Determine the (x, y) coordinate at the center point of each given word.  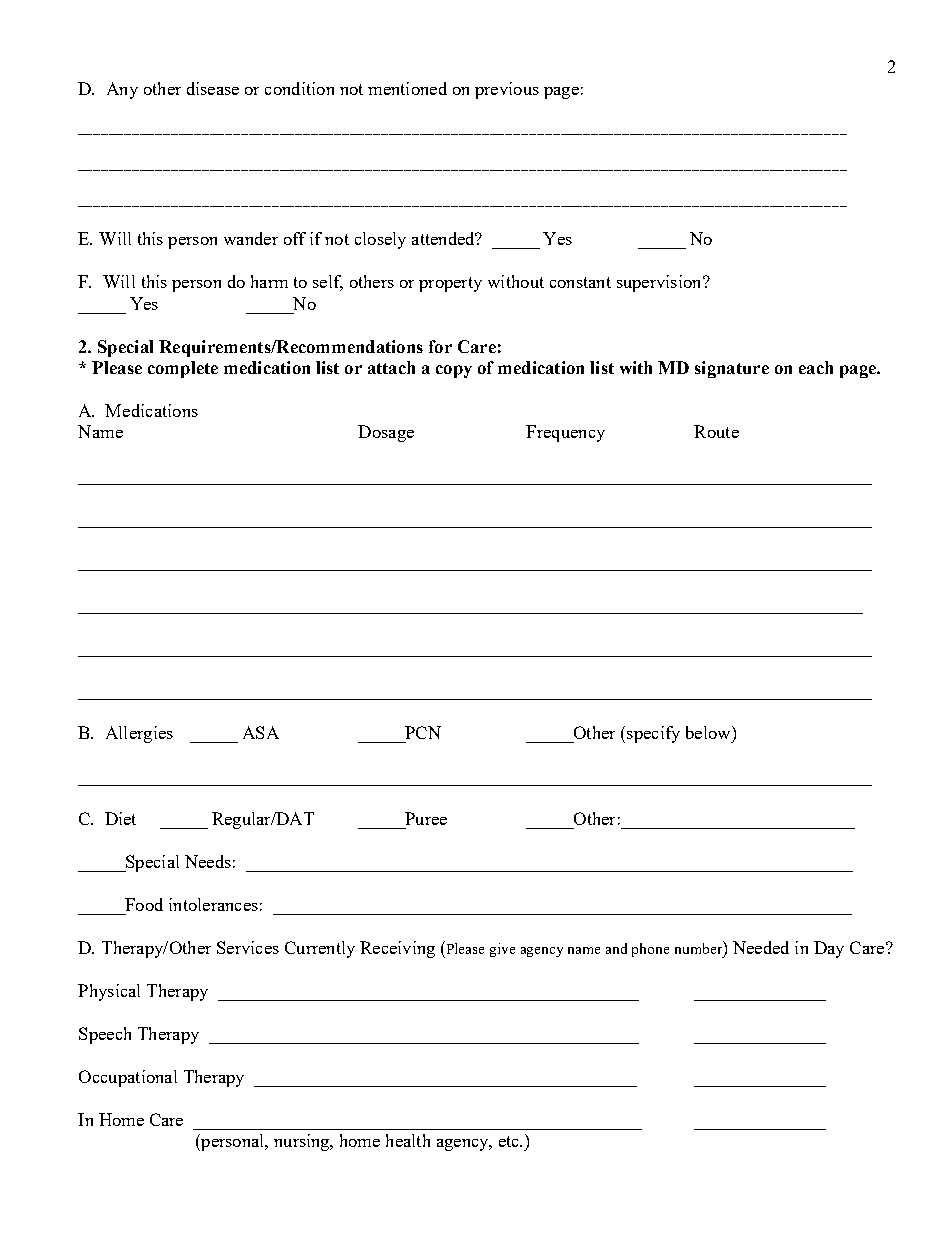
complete (183, 369)
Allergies (139, 734)
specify (653, 734)
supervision (660, 283)
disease (213, 88)
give (502, 950)
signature (732, 369)
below (709, 732)
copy (454, 371)
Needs (208, 861)
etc (510, 1141)
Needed (761, 947)
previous (507, 90)
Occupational (128, 1078)
